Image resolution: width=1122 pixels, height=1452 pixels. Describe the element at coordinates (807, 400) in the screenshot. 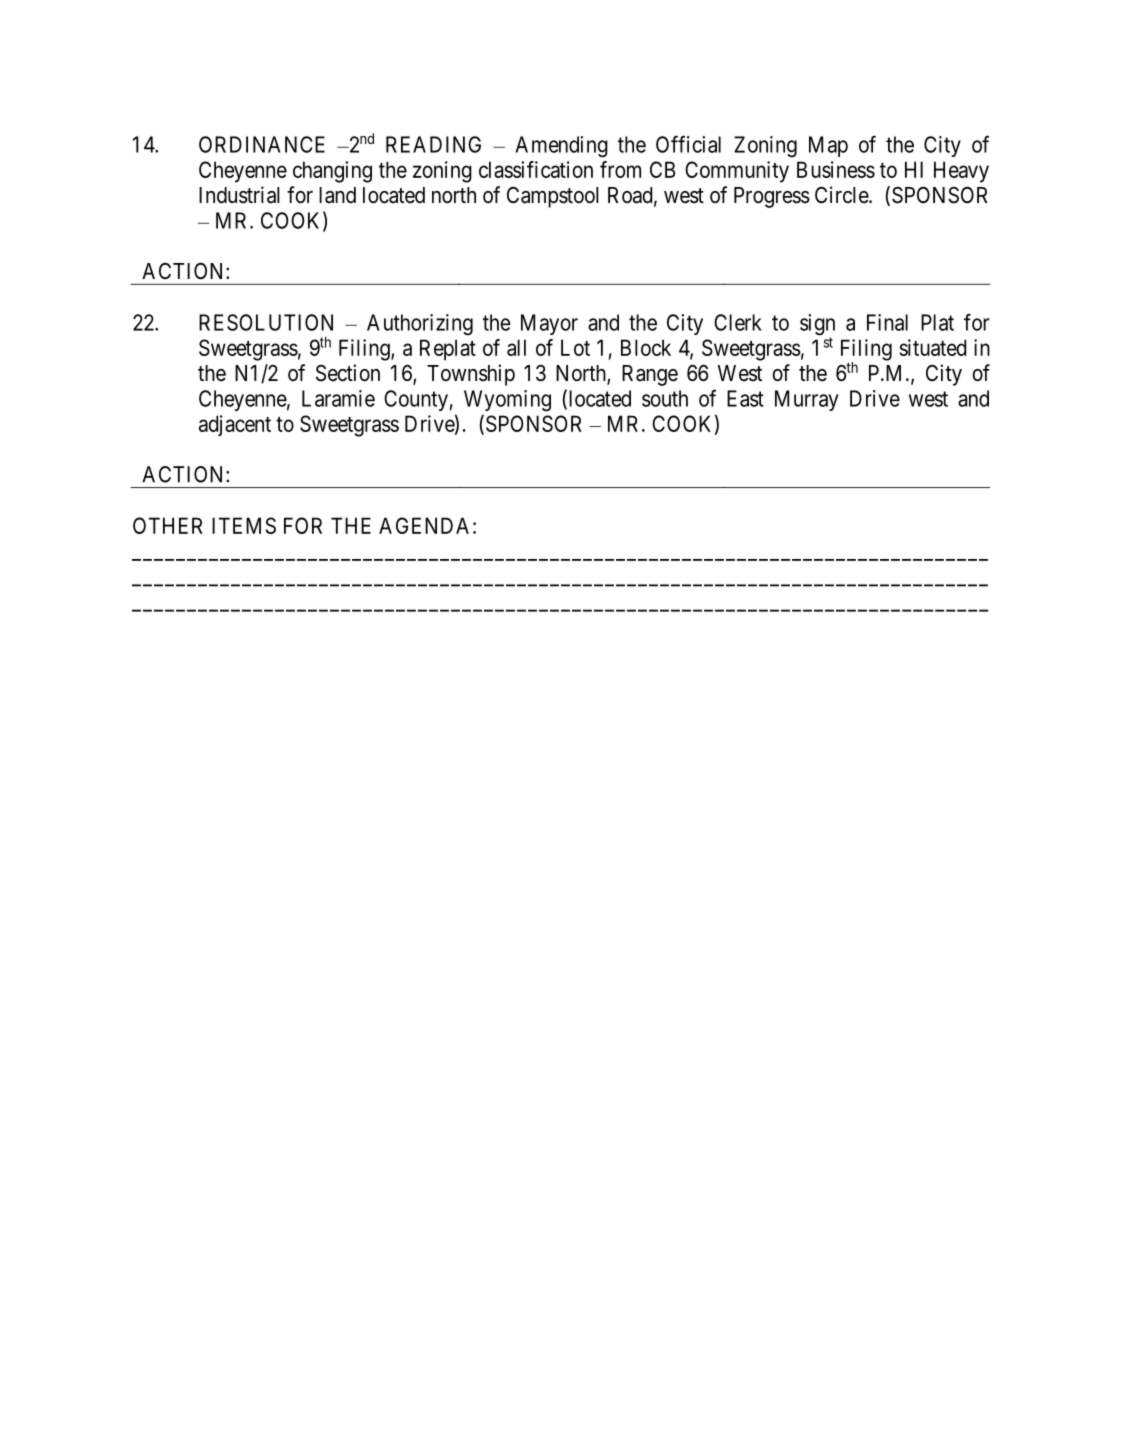

I see `Murray` at that location.
